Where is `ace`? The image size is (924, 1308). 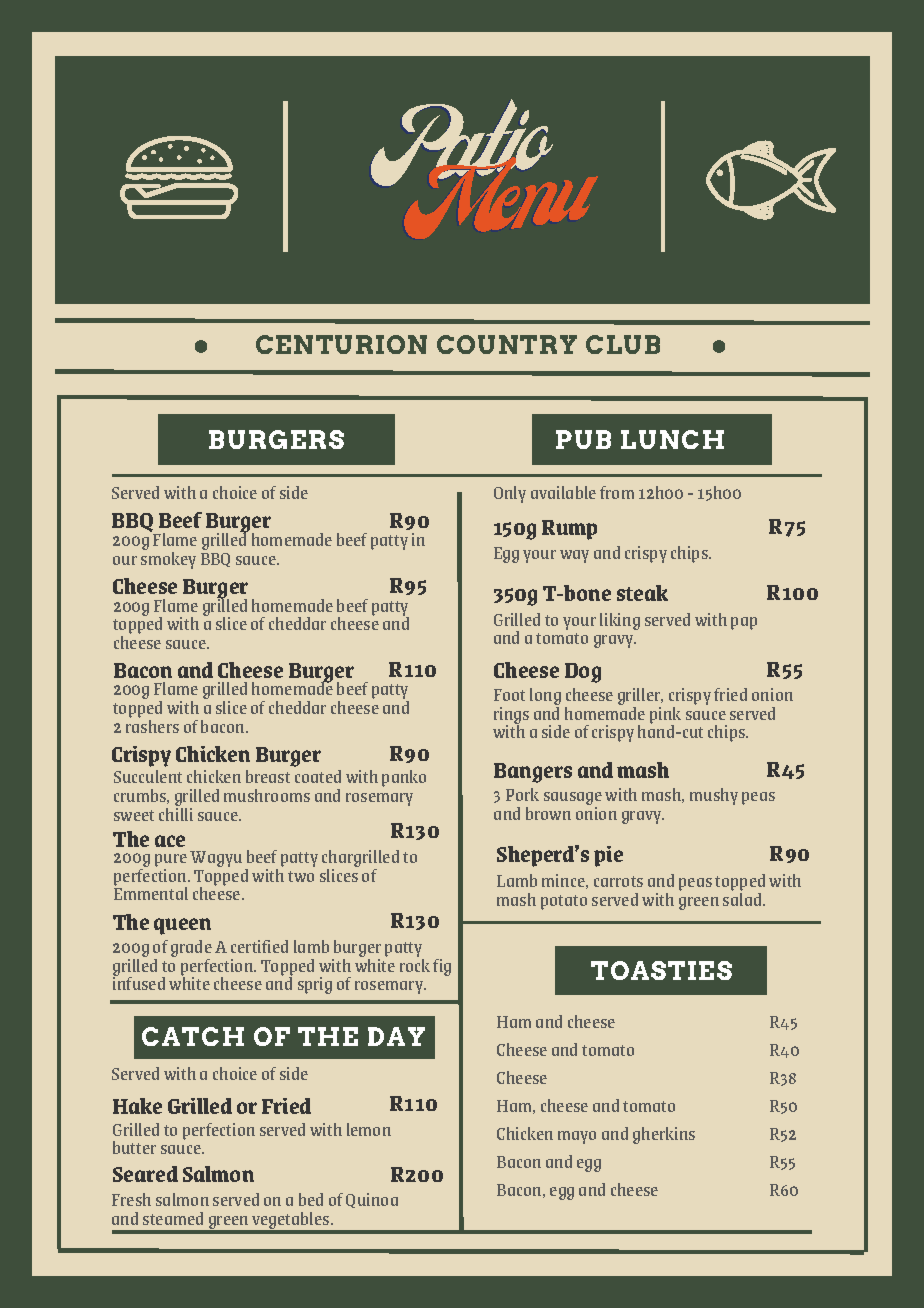 ace is located at coordinates (170, 841).
